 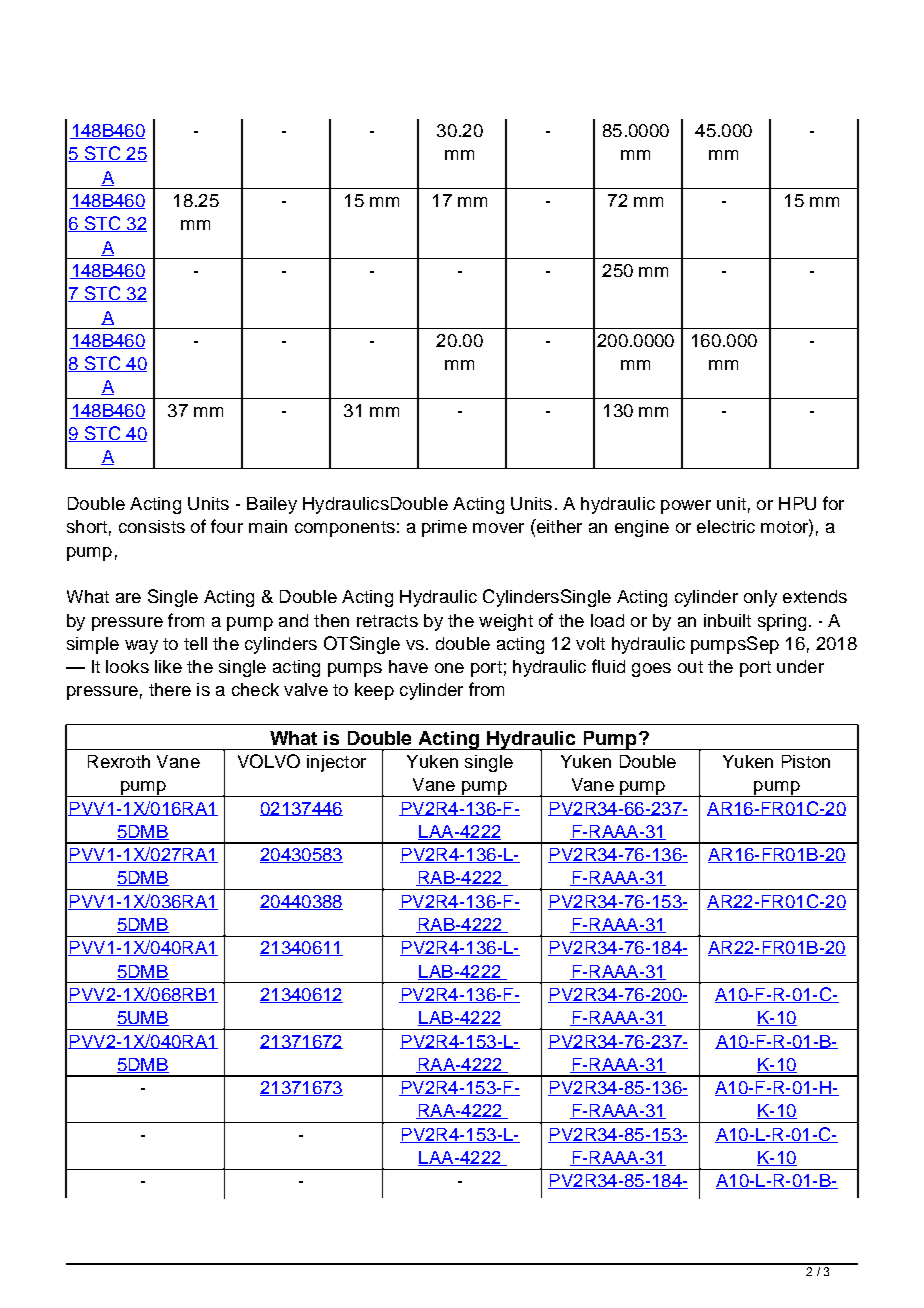 What do you see at coordinates (168, 666) in the screenshot?
I see `like` at bounding box center [168, 666].
